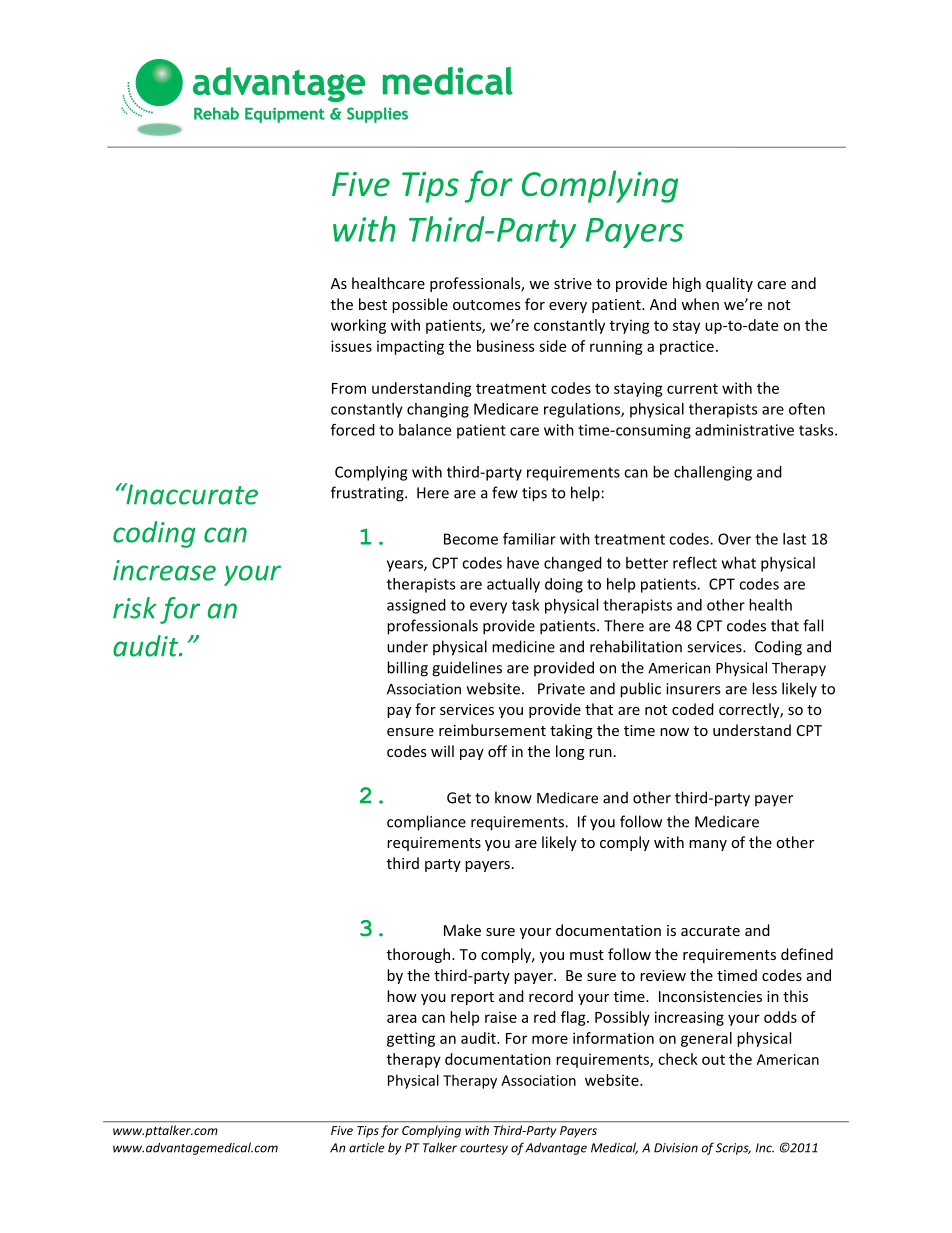 This screenshot has width=952, height=1233. I want to click on what, so click(739, 563).
